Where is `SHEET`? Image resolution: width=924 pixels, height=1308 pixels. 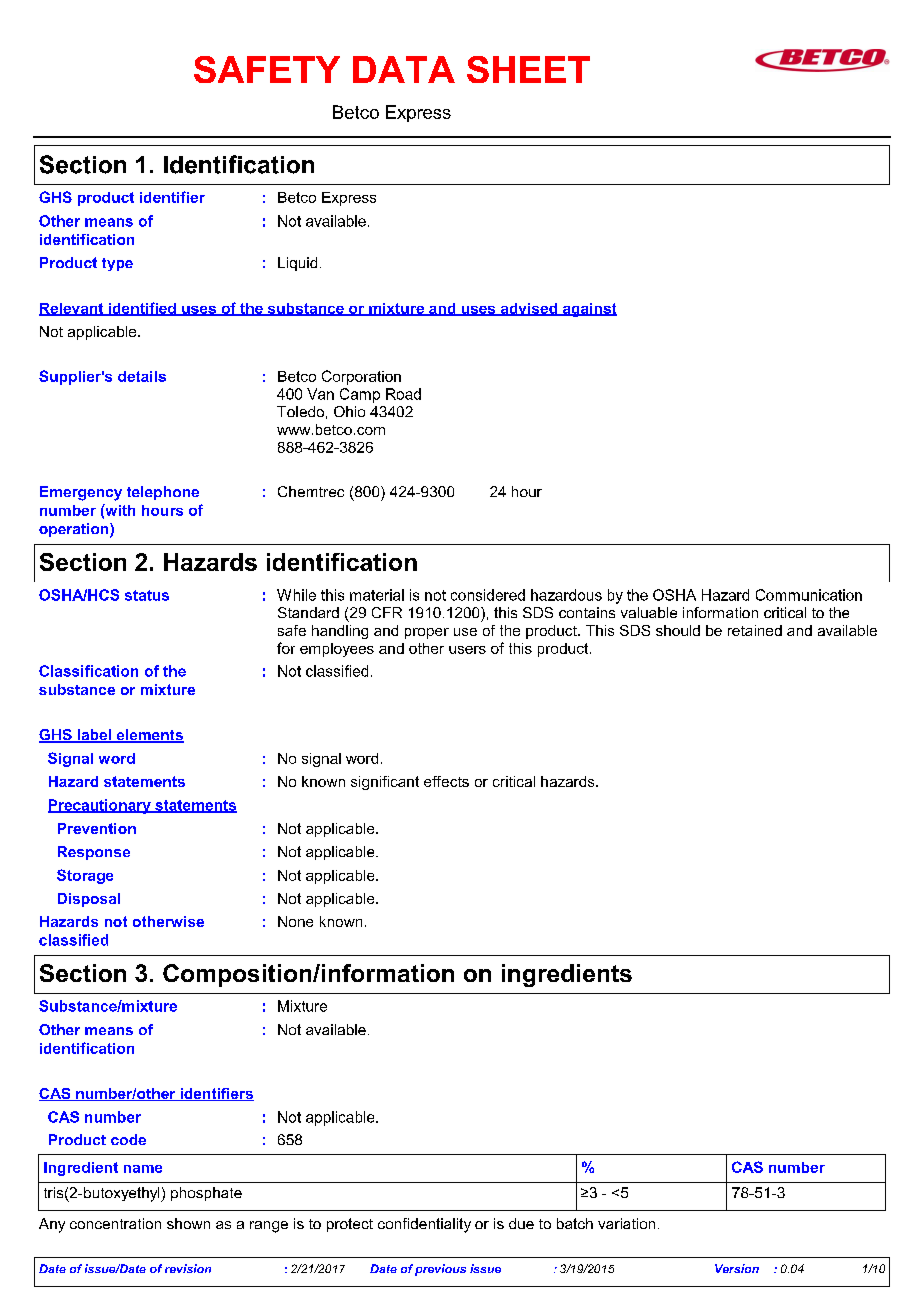
SHEET is located at coordinates (528, 69).
